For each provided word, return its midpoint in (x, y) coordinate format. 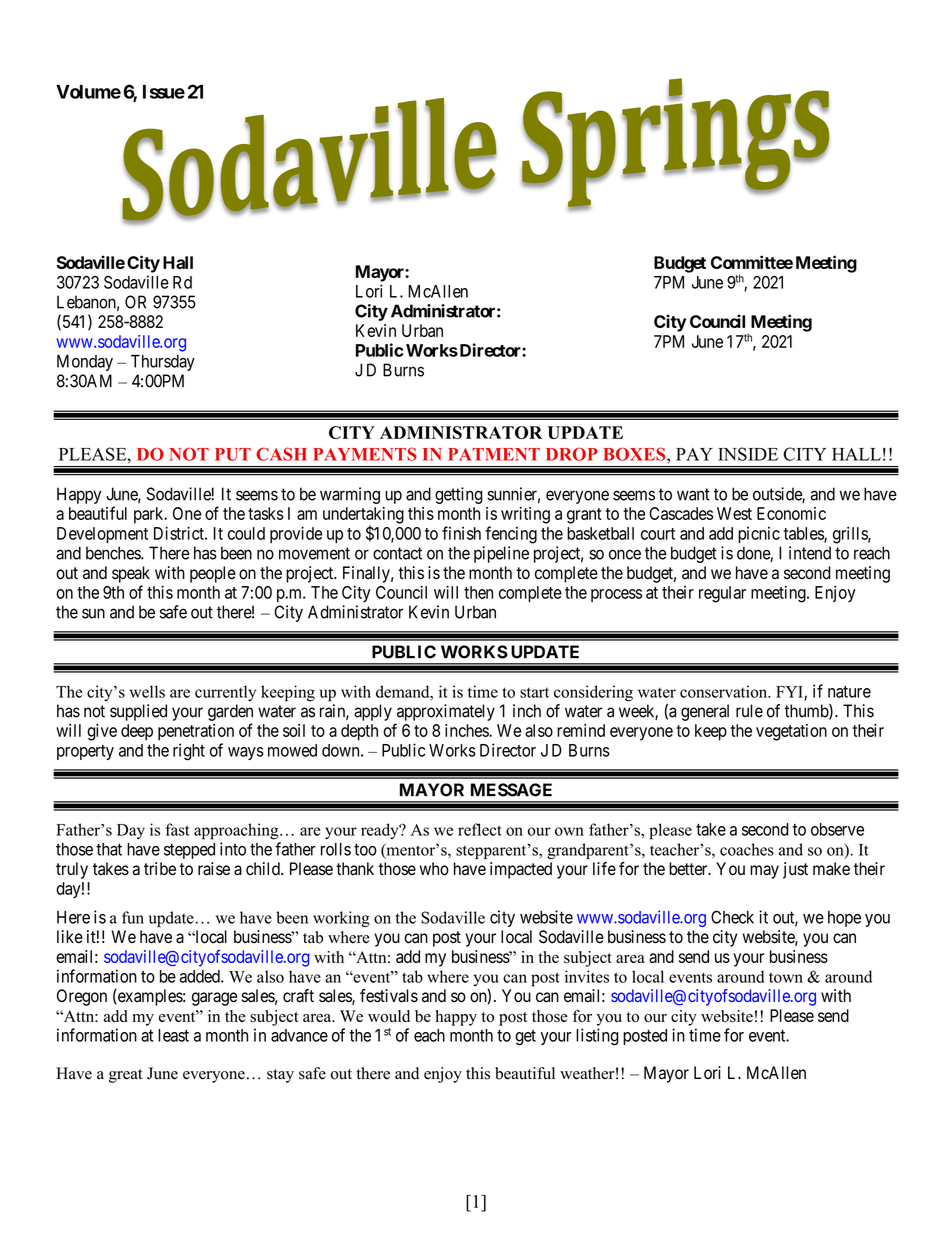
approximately (446, 712)
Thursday (163, 363)
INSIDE (748, 454)
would (389, 1016)
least (173, 1035)
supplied (138, 712)
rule (749, 711)
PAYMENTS (365, 454)
